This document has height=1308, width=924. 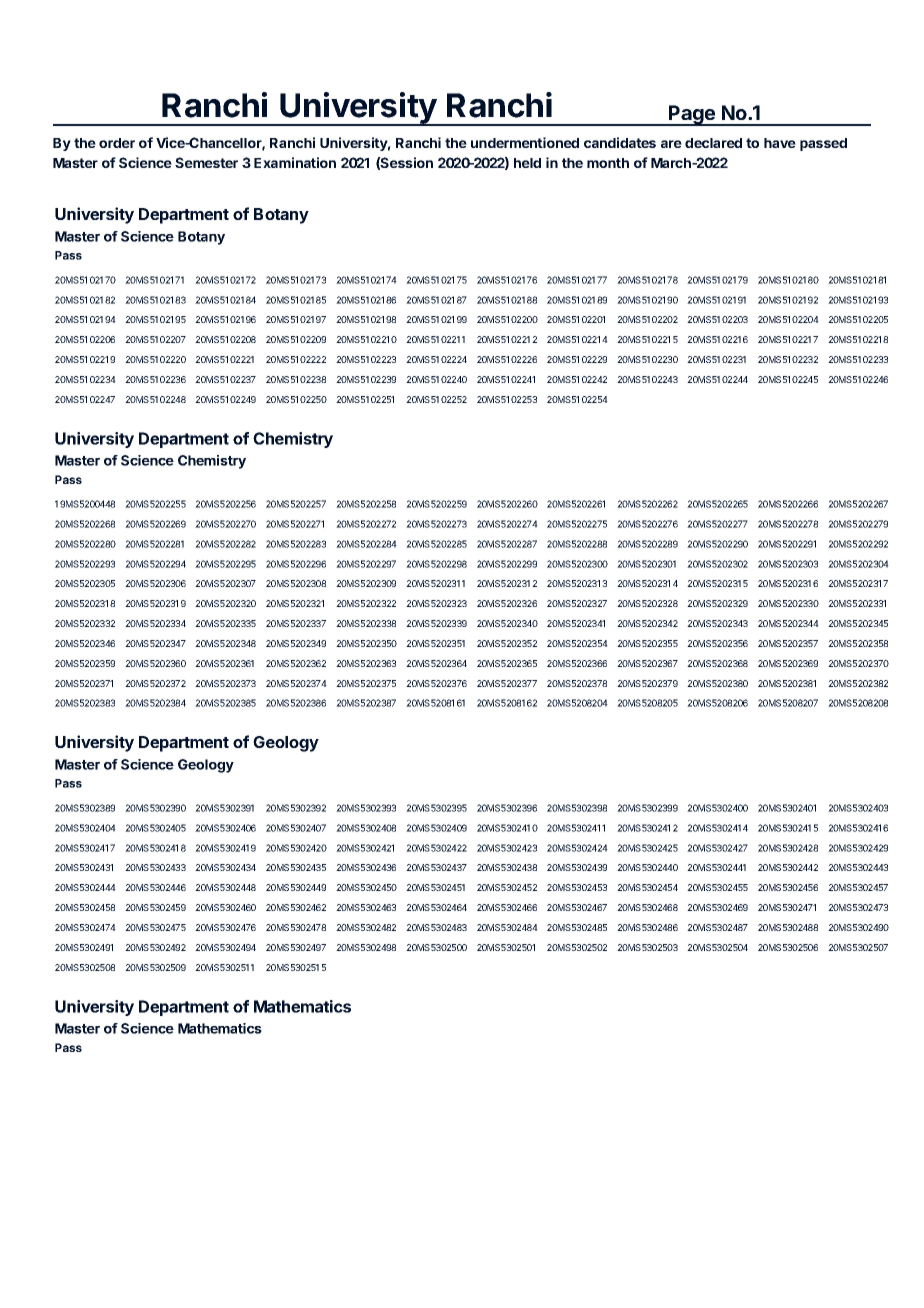 I want to click on declared, so click(x=713, y=143).
